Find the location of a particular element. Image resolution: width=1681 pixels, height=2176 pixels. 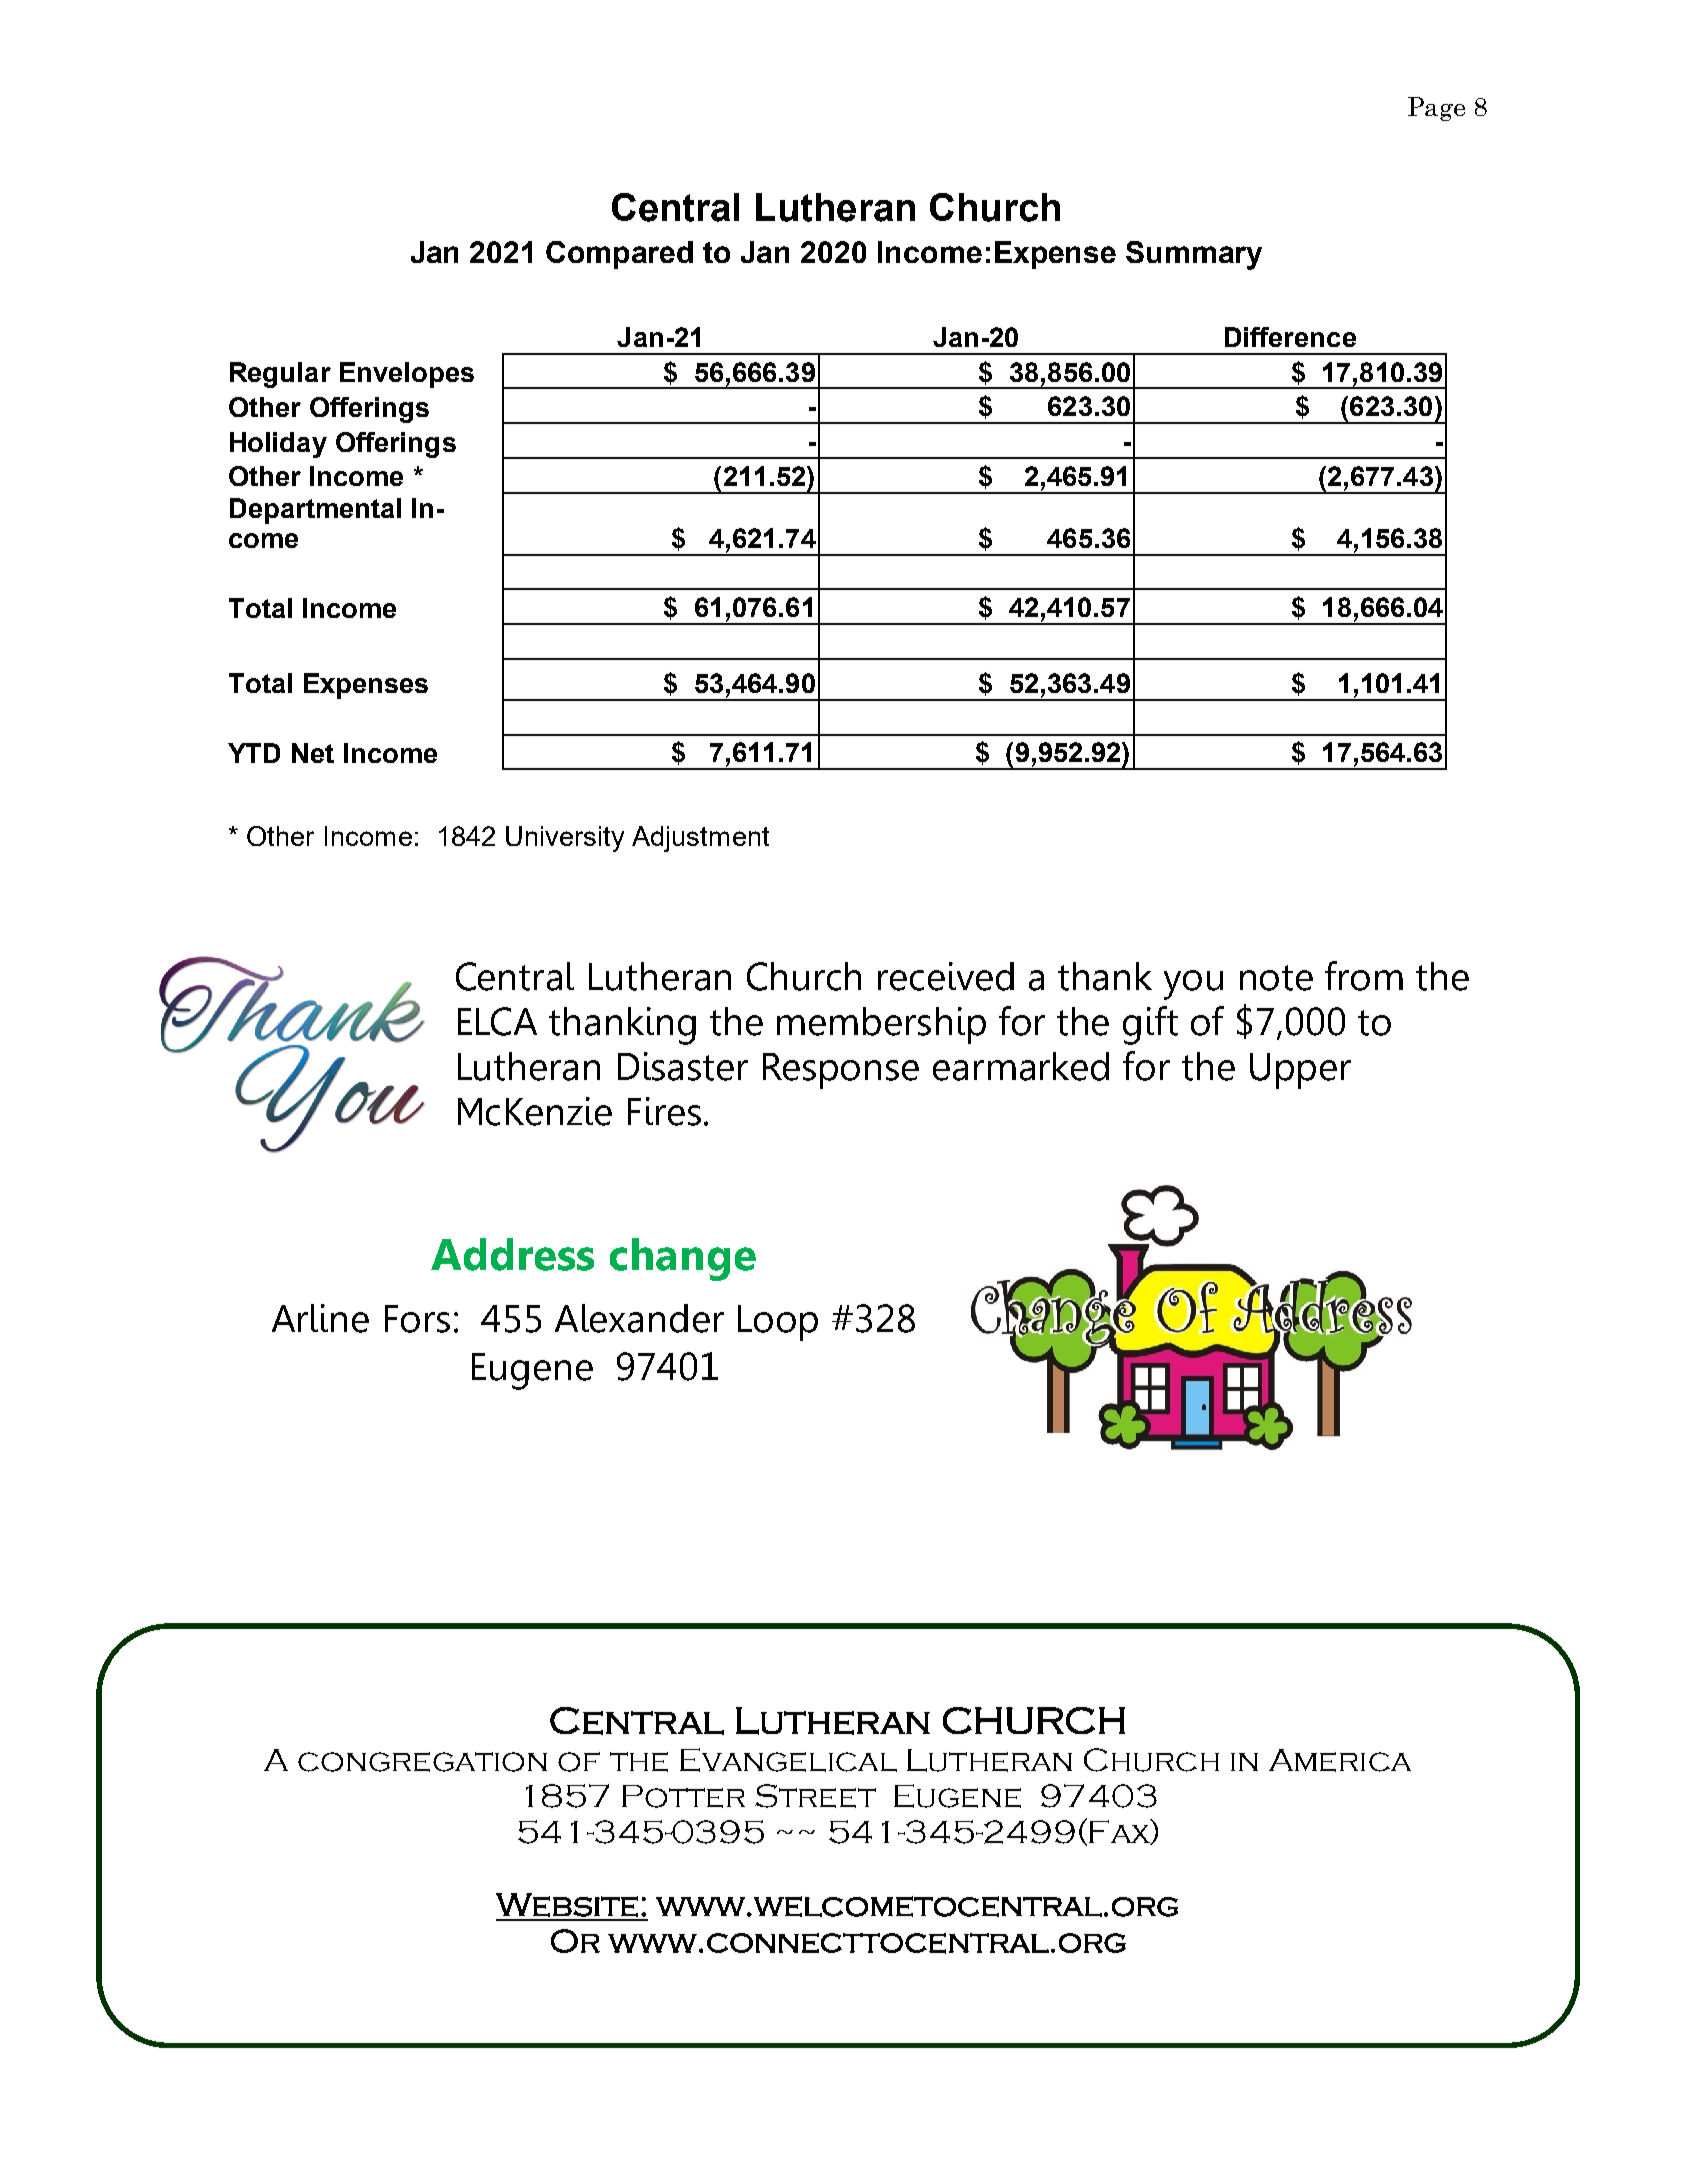

Departmental is located at coordinates (315, 511).
